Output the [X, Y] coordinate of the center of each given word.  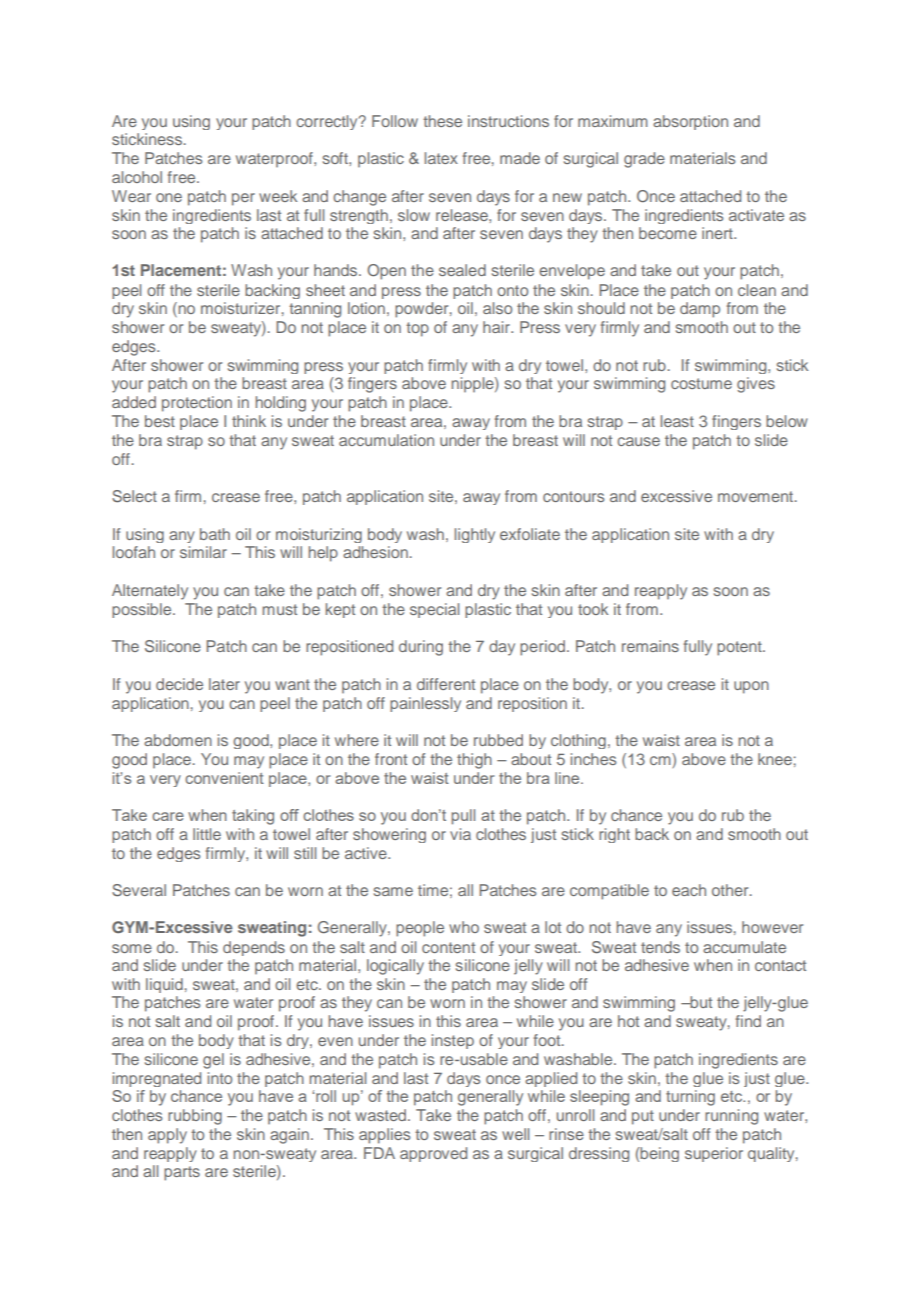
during [421, 648]
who [464, 927]
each [689, 890]
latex [441, 158]
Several [139, 890]
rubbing [195, 1117]
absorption [690, 122]
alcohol [137, 177]
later [224, 684]
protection [197, 404]
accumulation [386, 440]
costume [701, 383]
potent [740, 648]
